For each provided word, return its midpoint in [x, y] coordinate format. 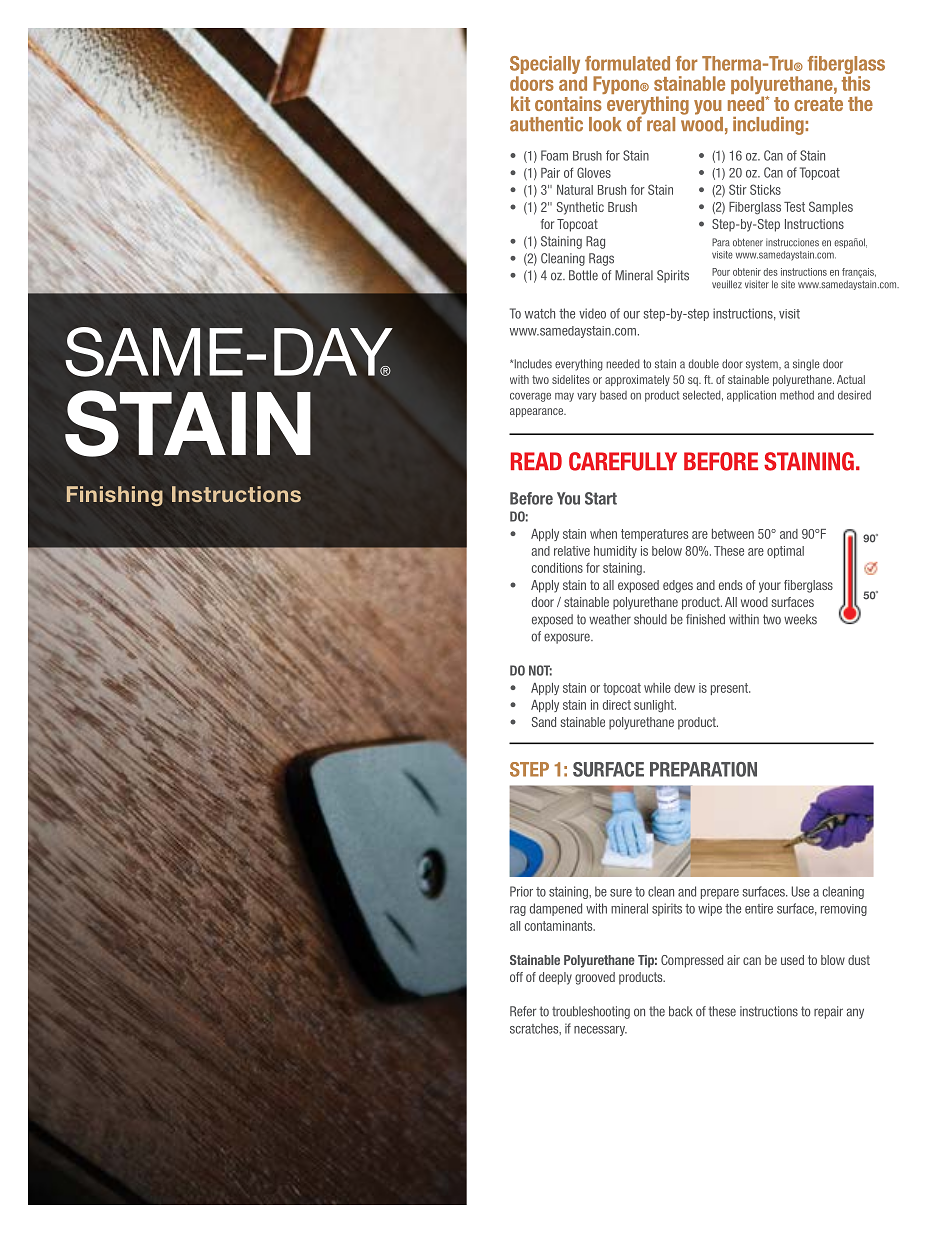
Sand [544, 722]
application [751, 396]
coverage [530, 397]
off [516, 977]
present [730, 689]
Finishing [115, 496]
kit [520, 103]
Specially [545, 66]
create [818, 104]
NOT [540, 670]
